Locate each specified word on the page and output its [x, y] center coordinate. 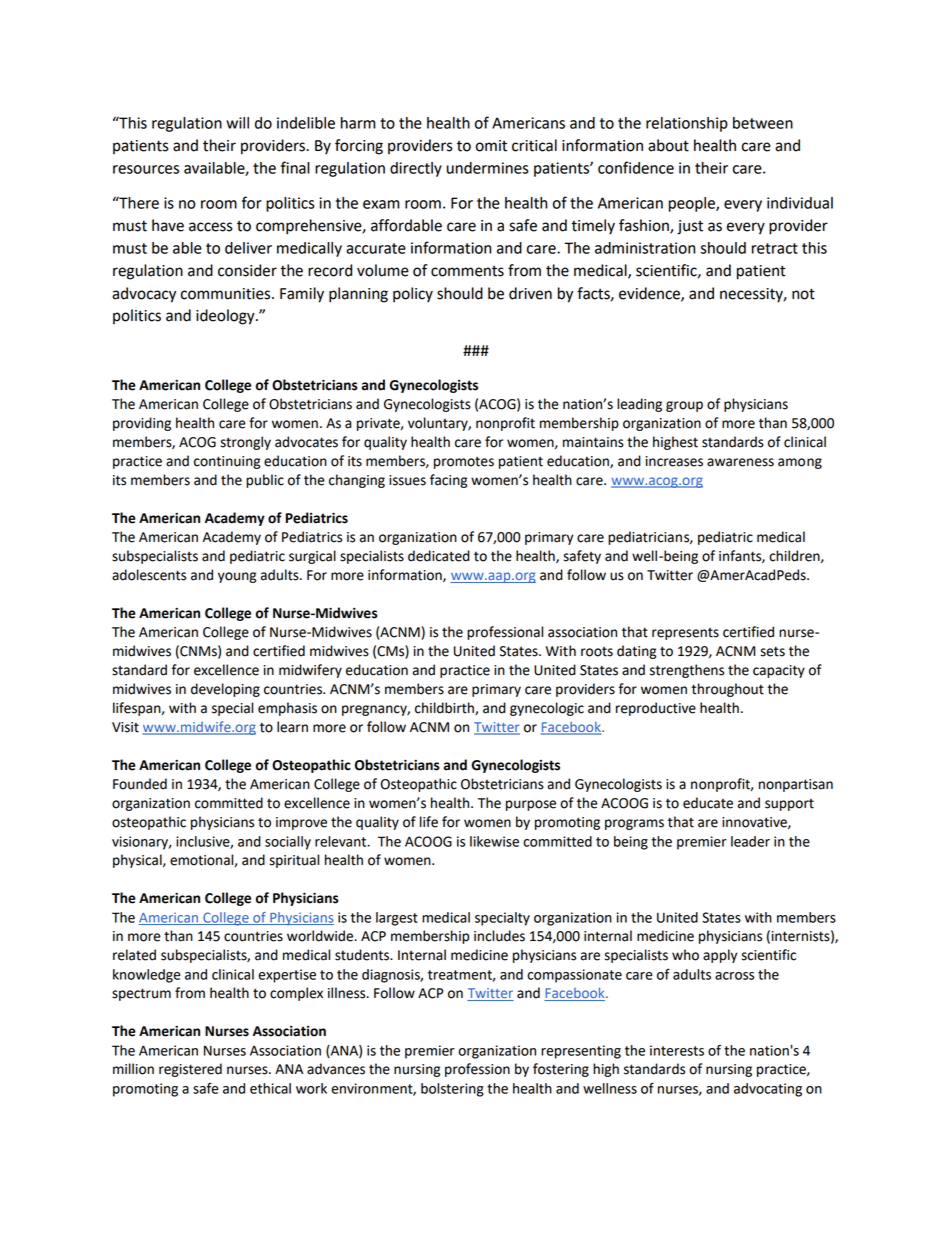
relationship [687, 124]
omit [491, 146]
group [684, 406]
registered [190, 1070]
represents [685, 634]
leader [750, 841]
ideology [226, 317]
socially [288, 843]
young [237, 577]
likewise [494, 841]
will [237, 123]
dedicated [439, 556]
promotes [464, 462]
